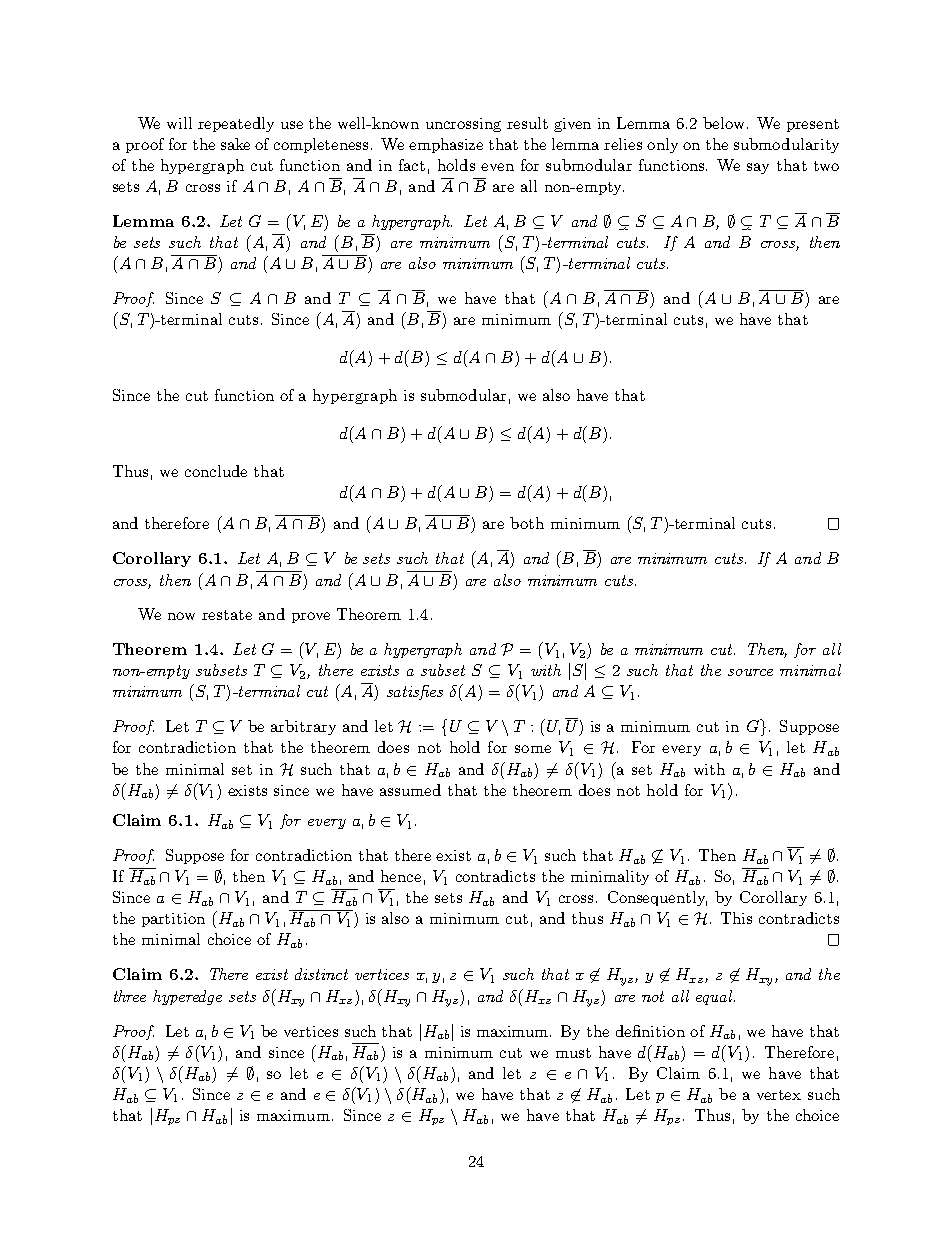  What do you see at coordinates (303, 727) in the screenshot?
I see `arbitrary` at bounding box center [303, 727].
